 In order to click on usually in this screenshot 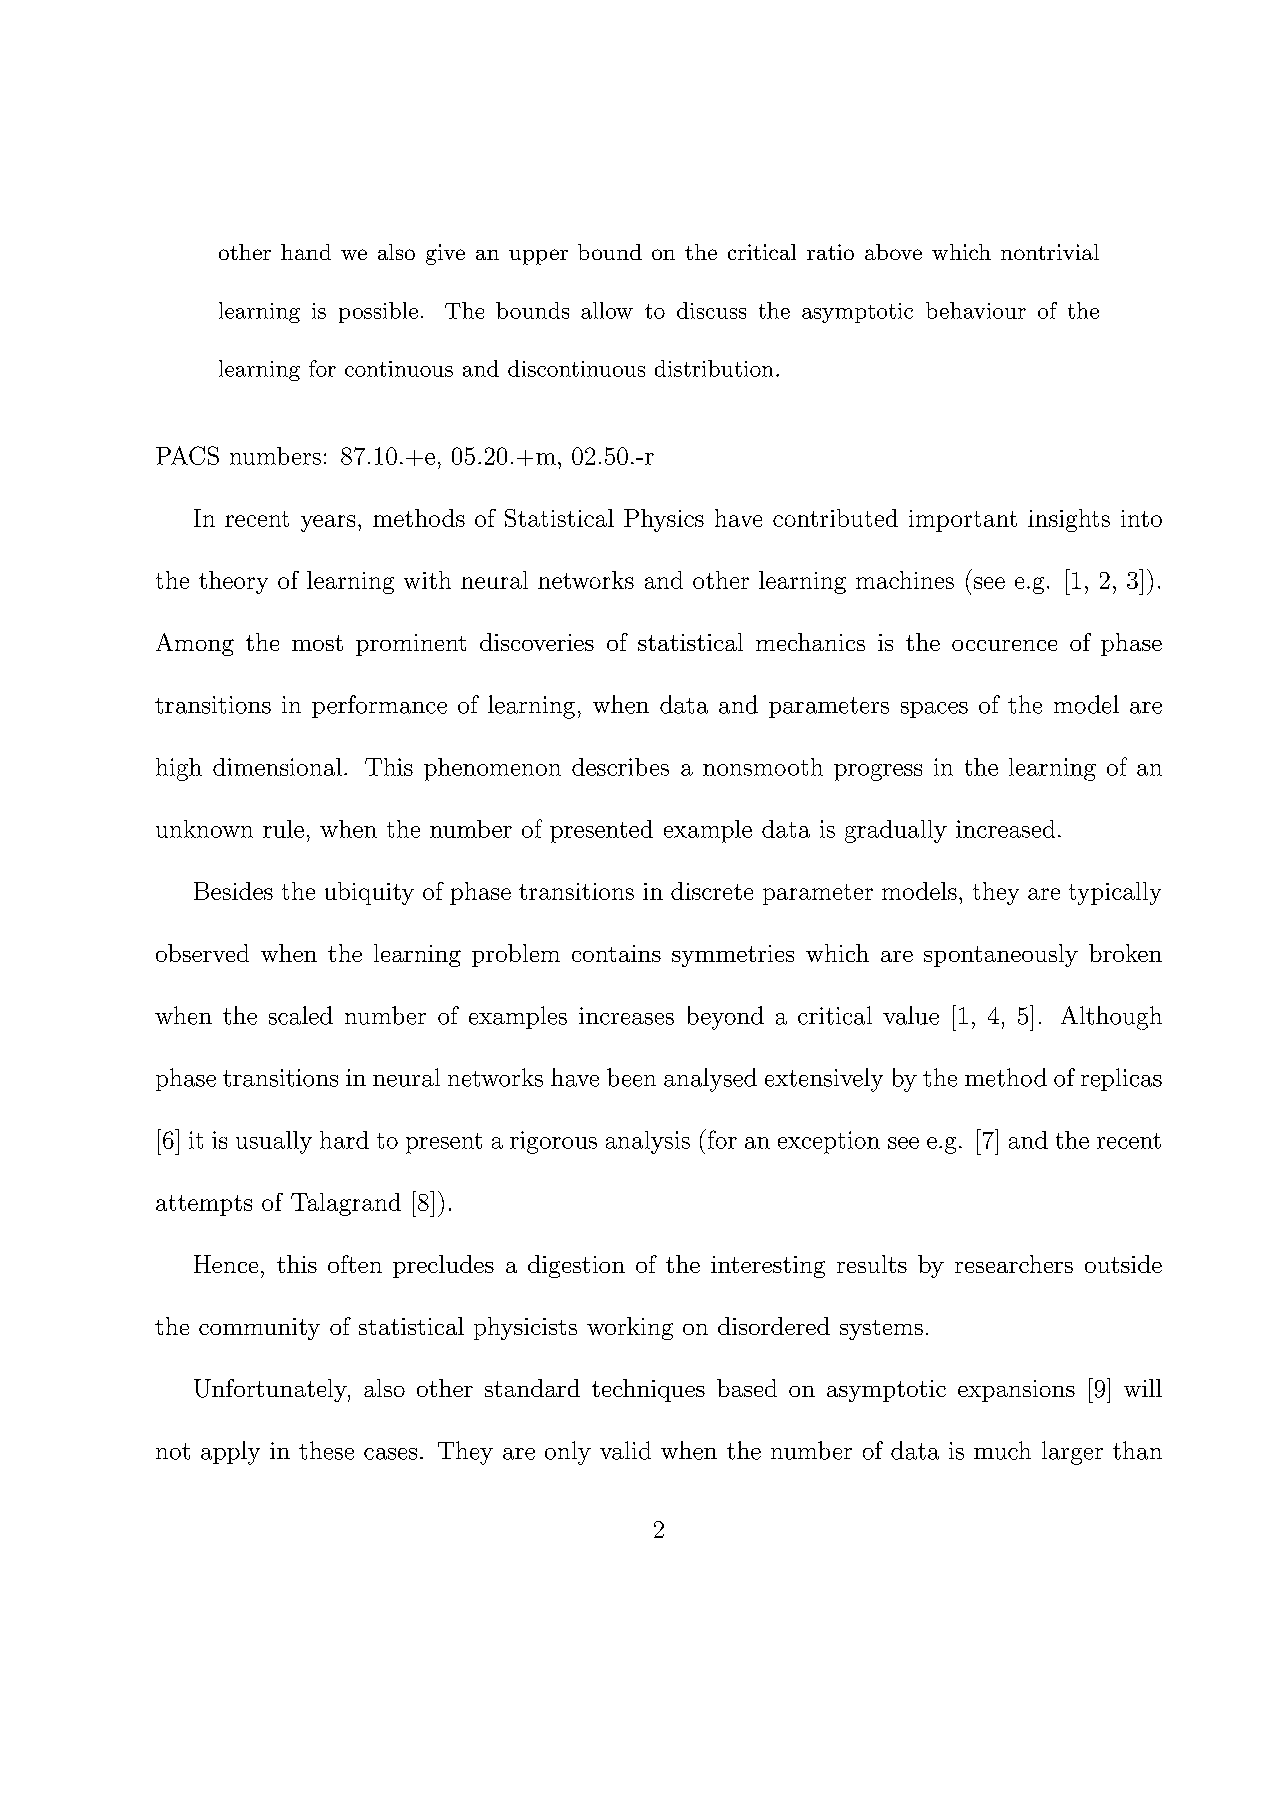, I will do `click(274, 1142)`.
